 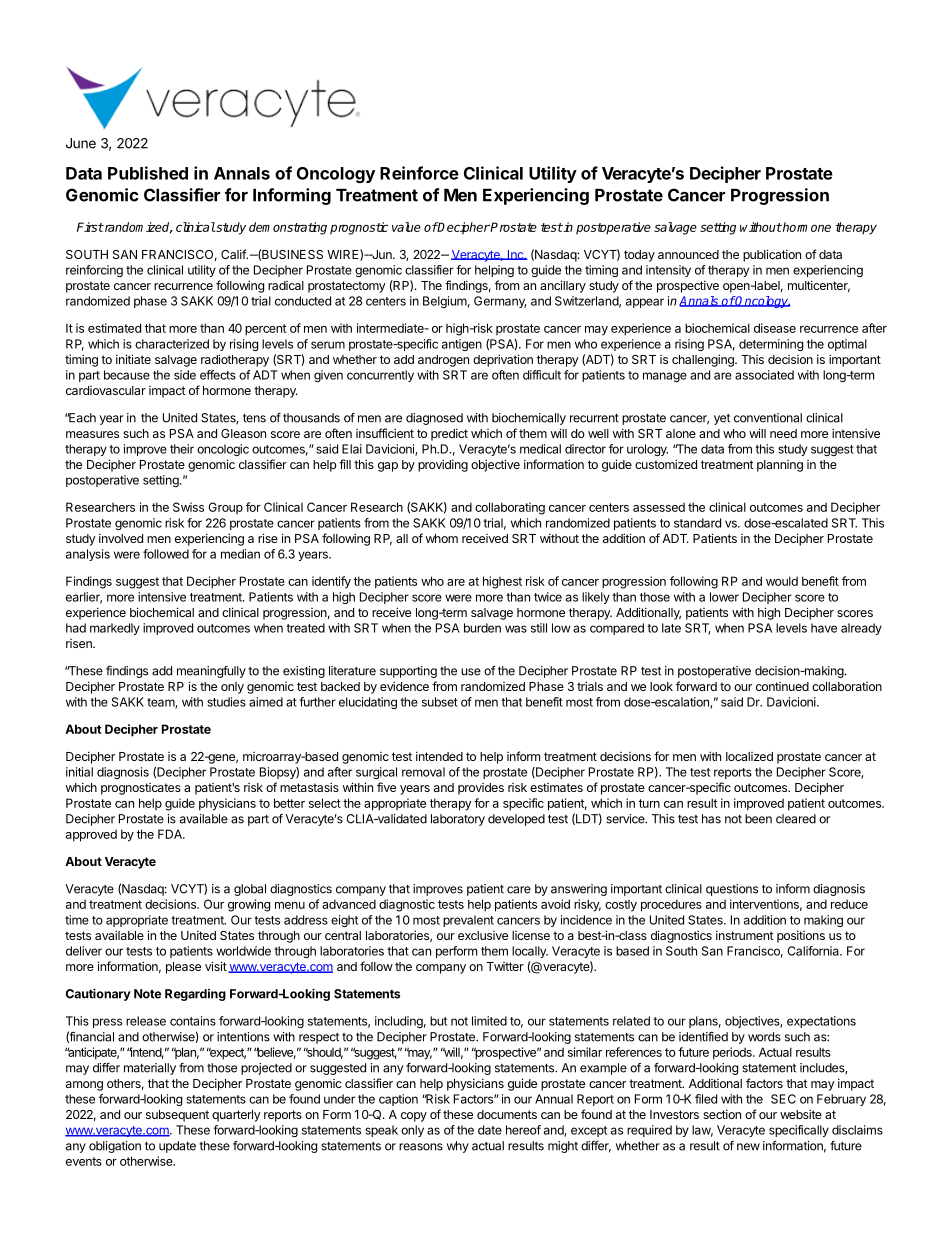 I want to click on questions, so click(x=732, y=890).
